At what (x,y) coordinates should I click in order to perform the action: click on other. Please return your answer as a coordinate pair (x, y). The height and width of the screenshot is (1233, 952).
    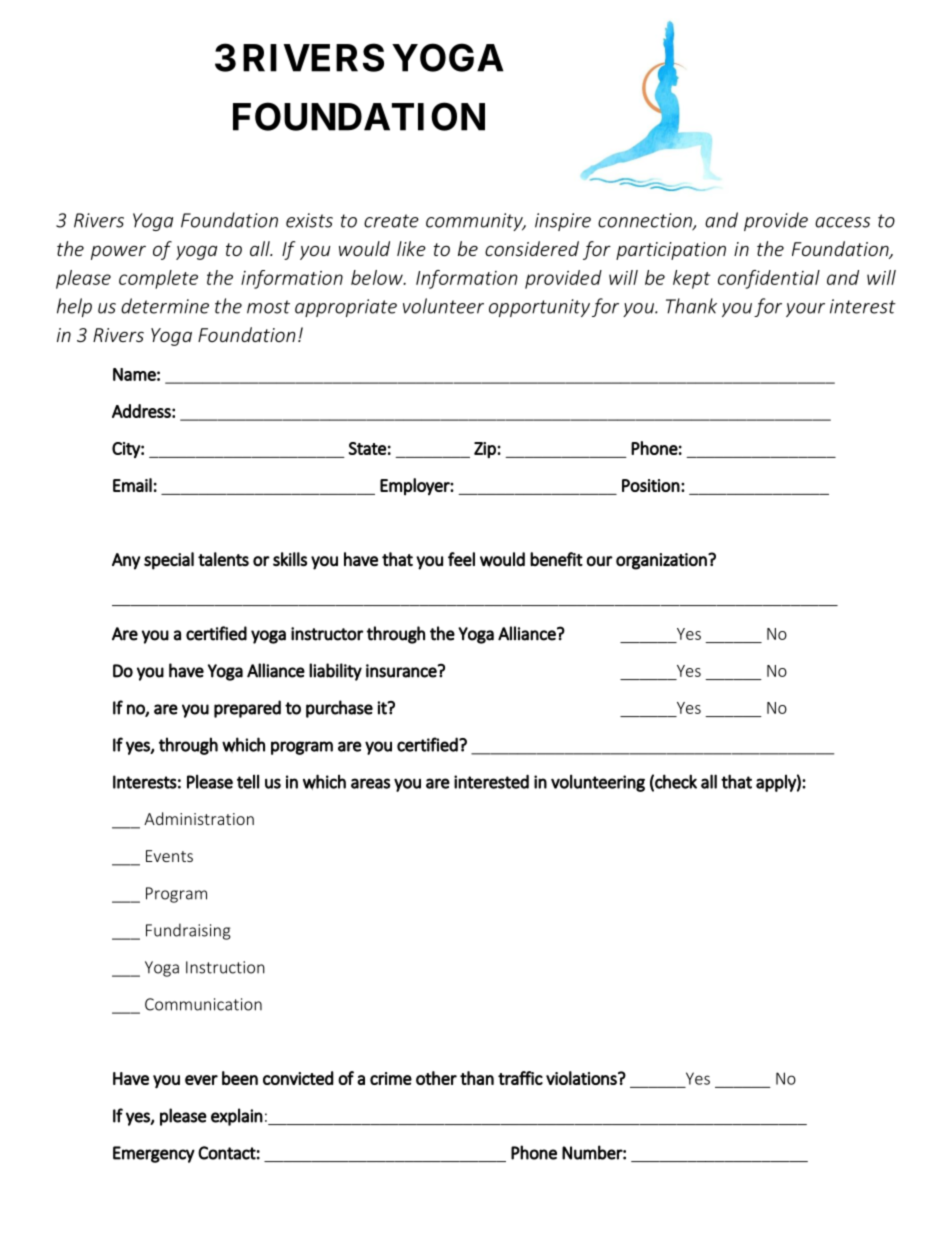
    Looking at the image, I should click on (436, 1078).
